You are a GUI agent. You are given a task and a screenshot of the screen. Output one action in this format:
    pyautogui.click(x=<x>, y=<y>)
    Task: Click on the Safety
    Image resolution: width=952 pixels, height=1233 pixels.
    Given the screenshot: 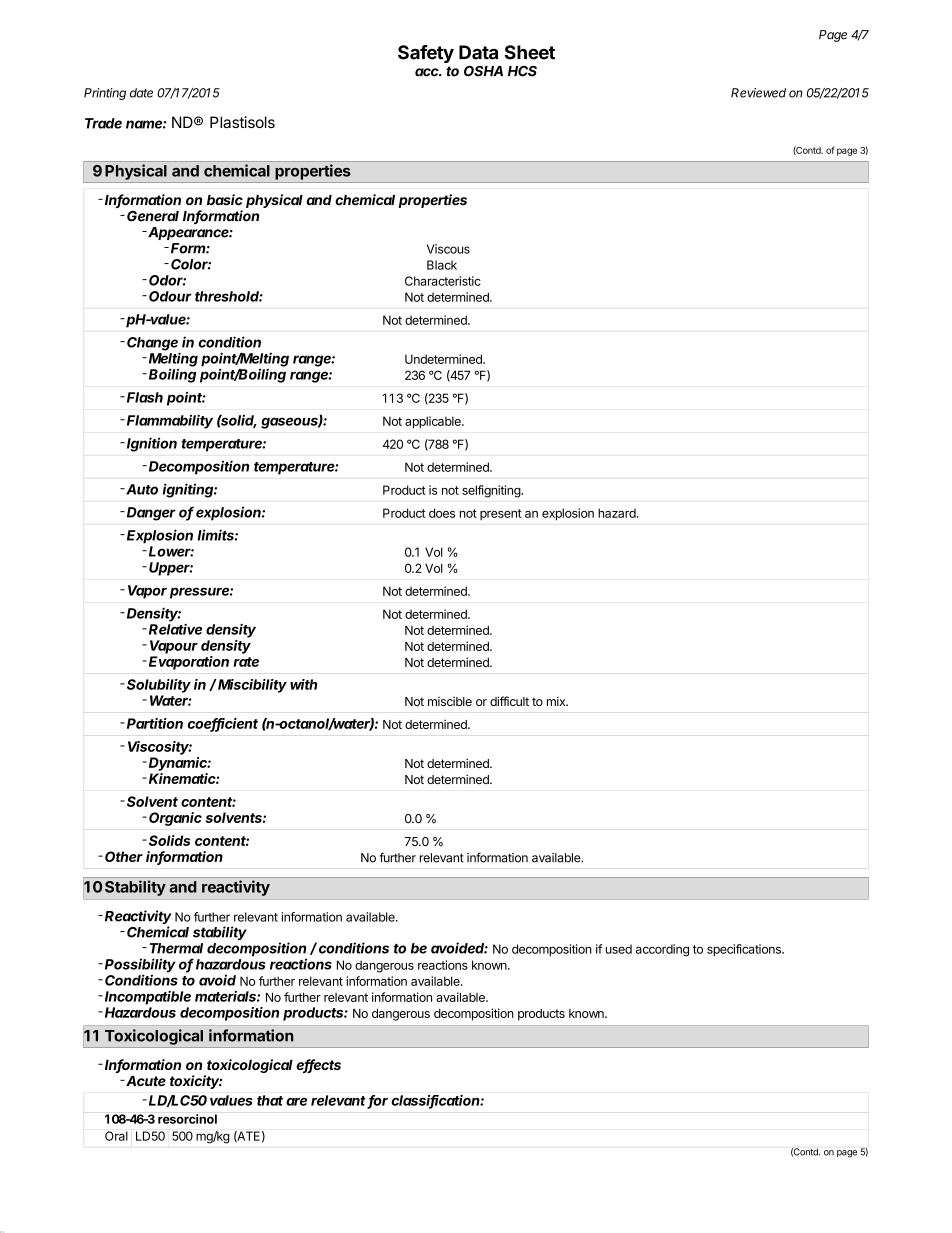 What is the action you would take?
    pyautogui.click(x=426, y=54)
